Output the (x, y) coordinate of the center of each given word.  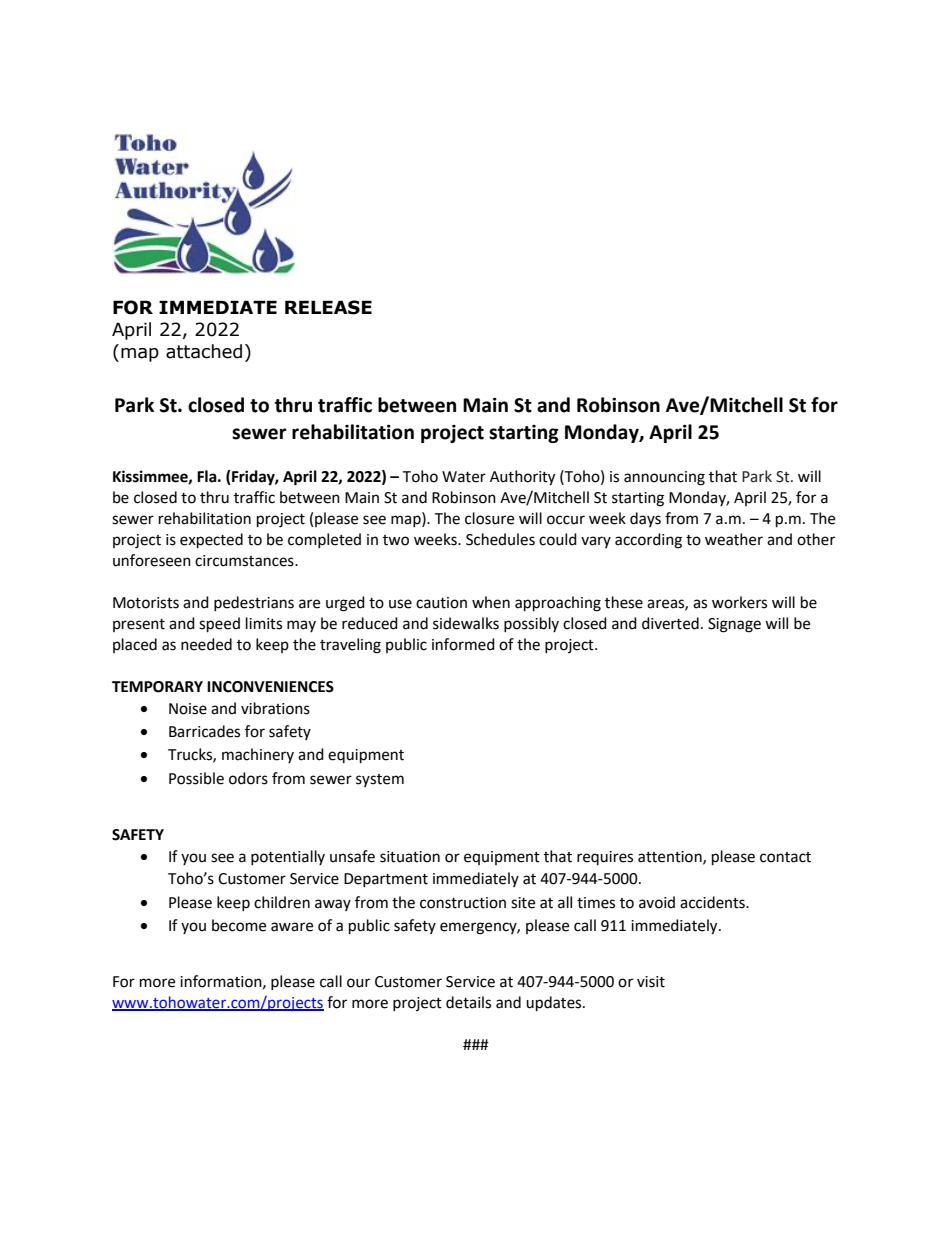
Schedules (500, 539)
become (239, 925)
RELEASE (328, 307)
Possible (196, 778)
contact (785, 857)
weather (734, 539)
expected (211, 541)
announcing (664, 478)
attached (204, 351)
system (380, 780)
